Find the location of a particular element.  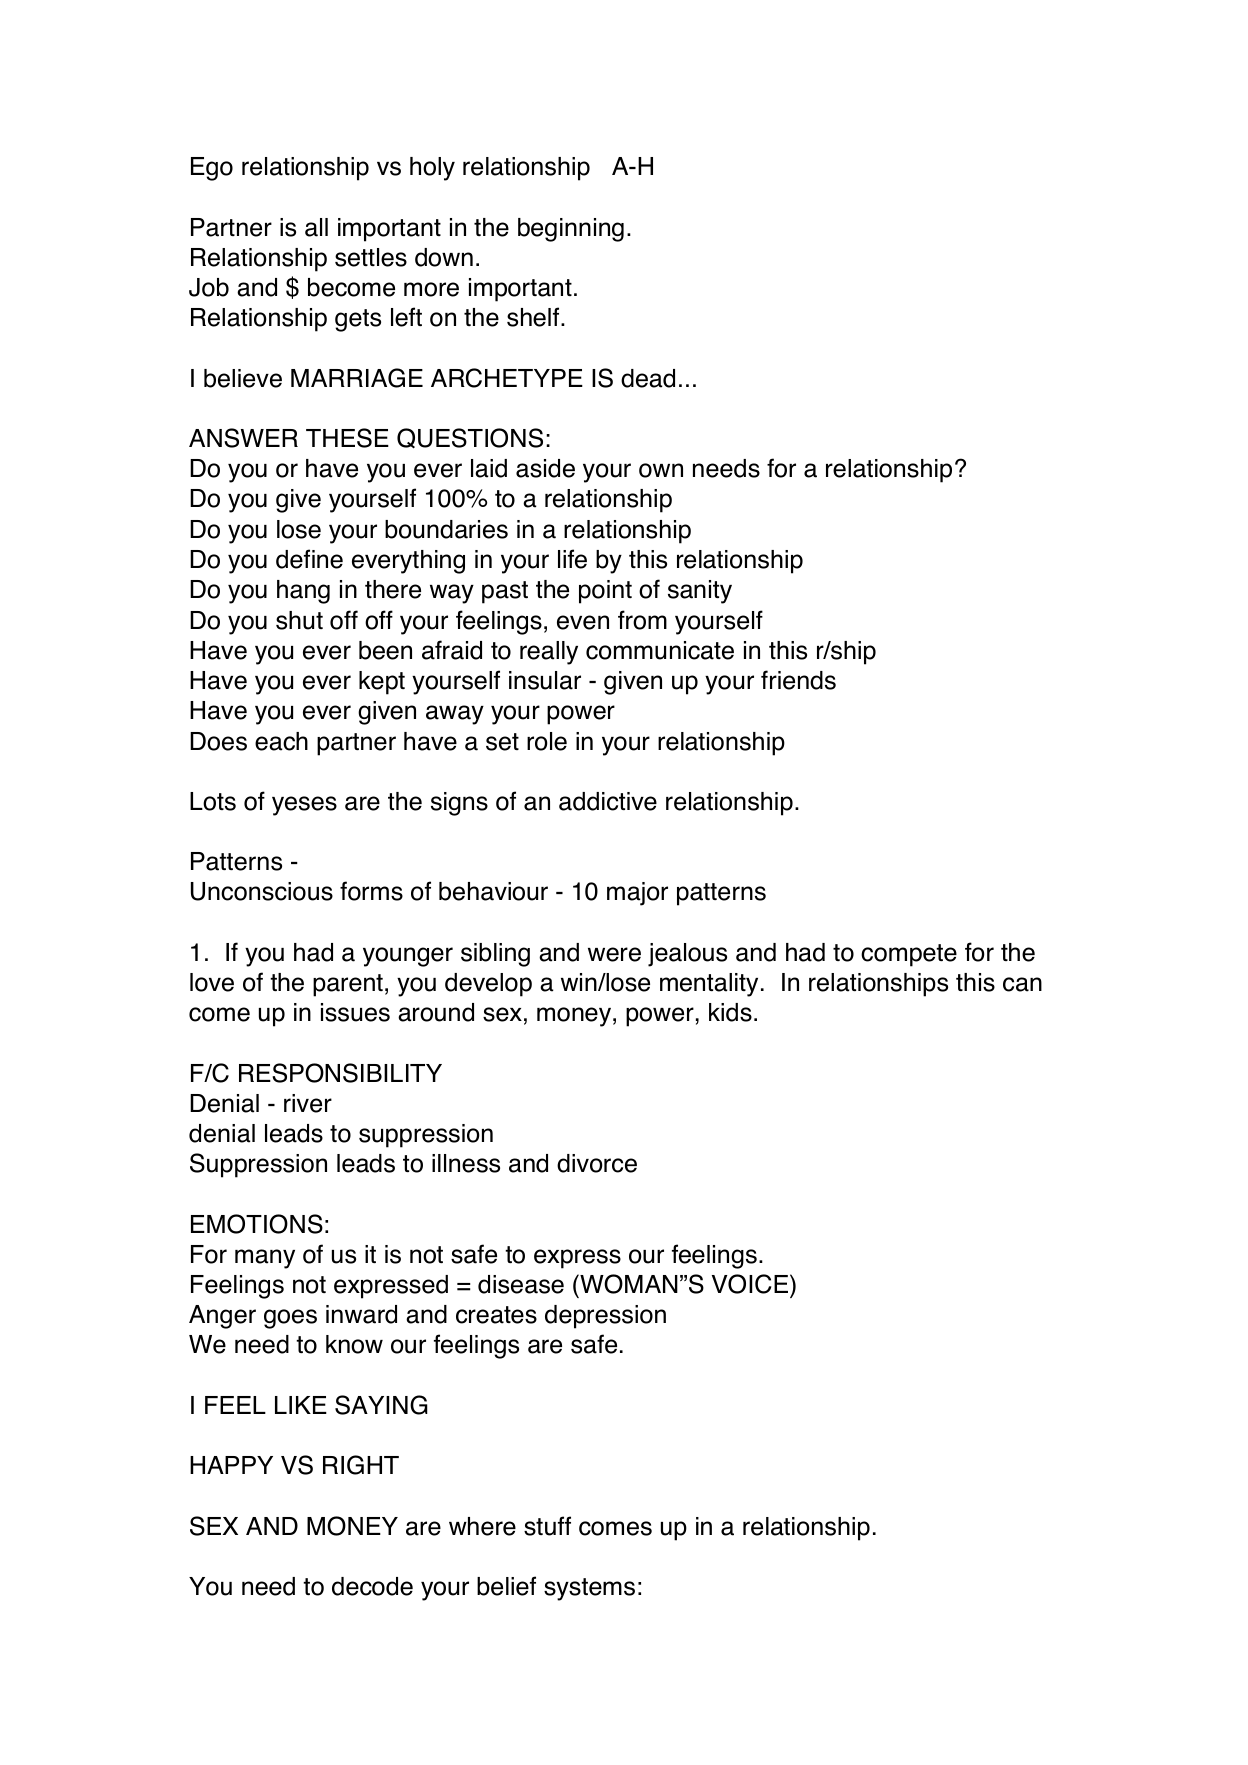

compete is located at coordinates (909, 955).
